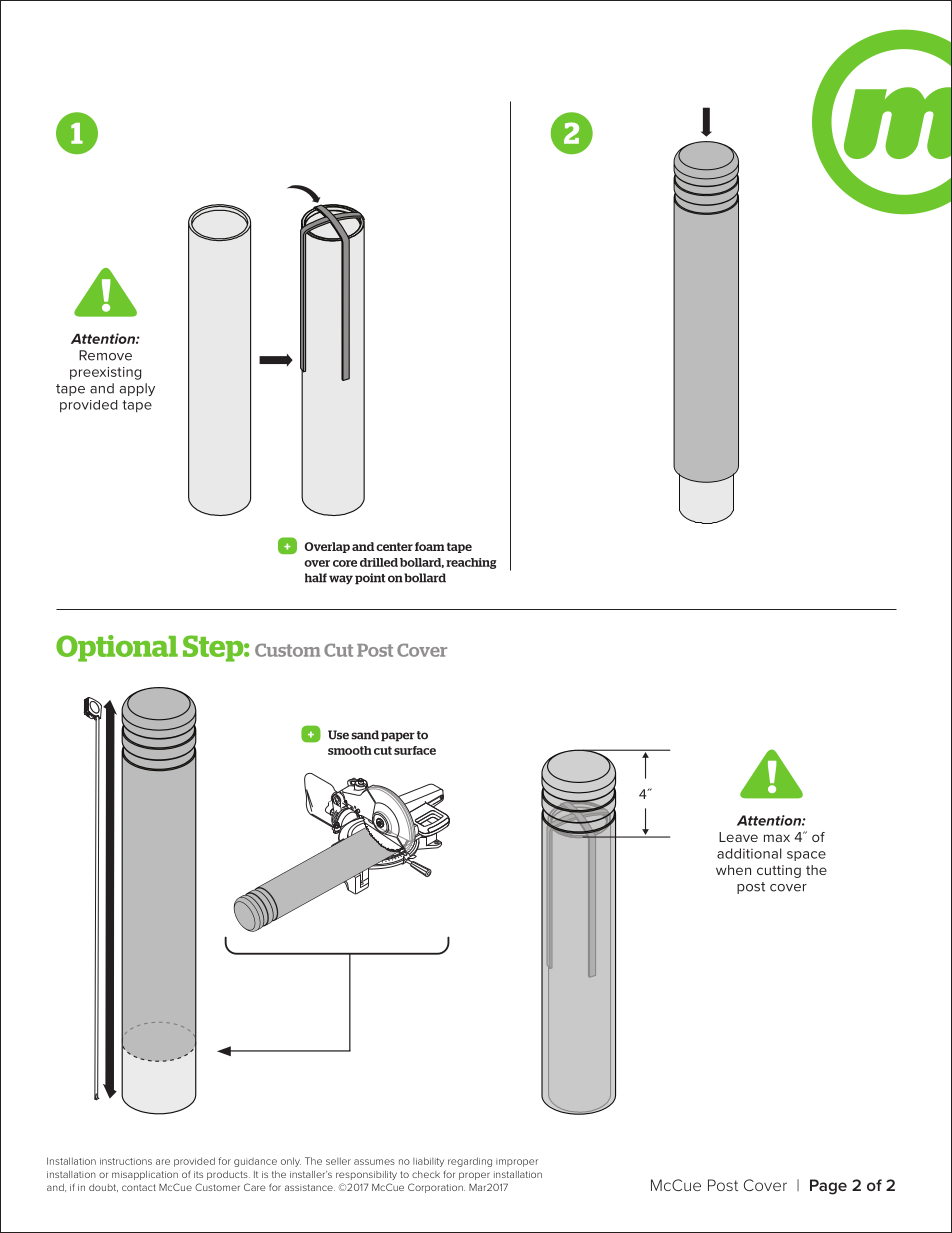  I want to click on foam, so click(430, 546).
